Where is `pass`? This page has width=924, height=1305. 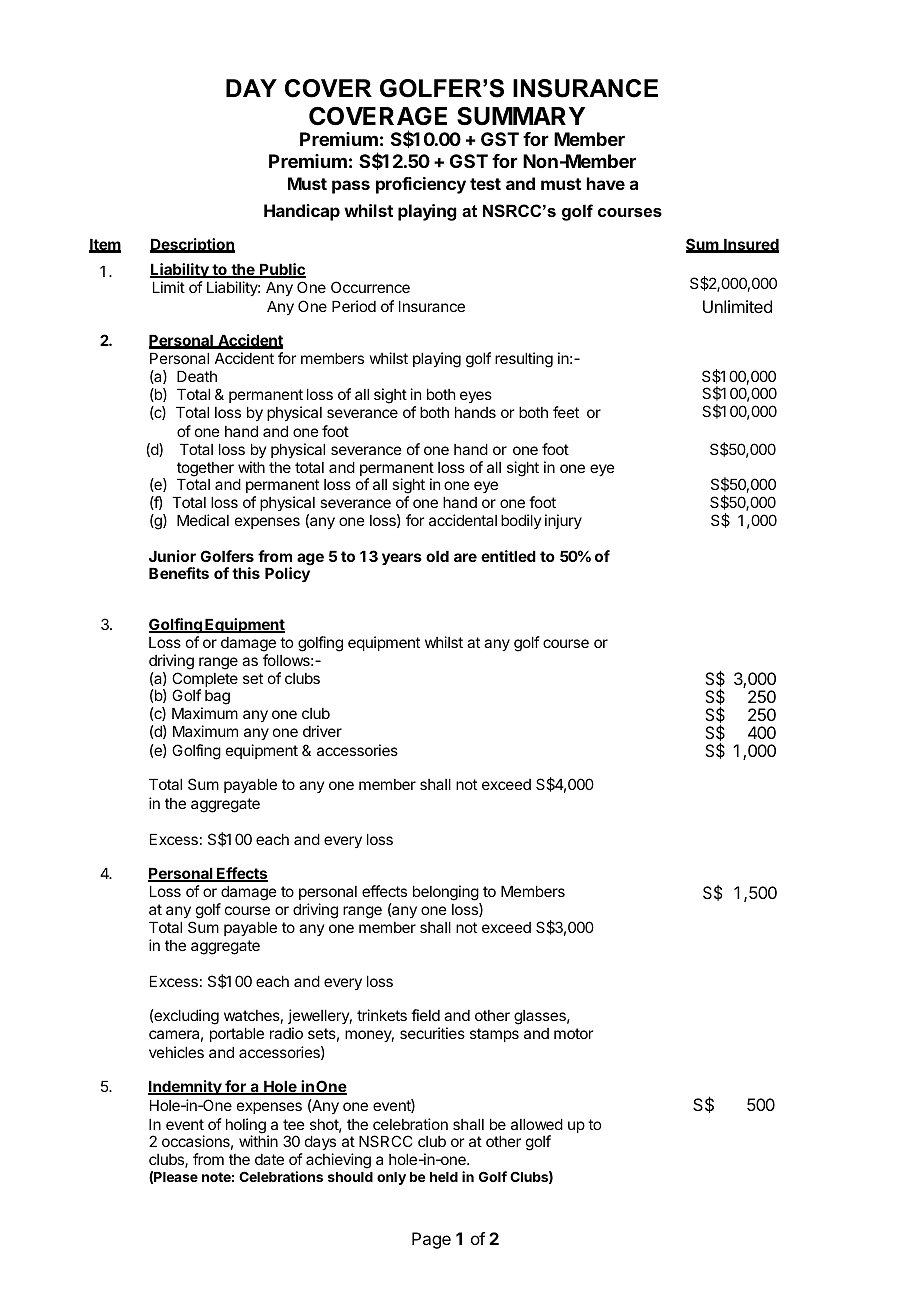
pass is located at coordinates (351, 187).
